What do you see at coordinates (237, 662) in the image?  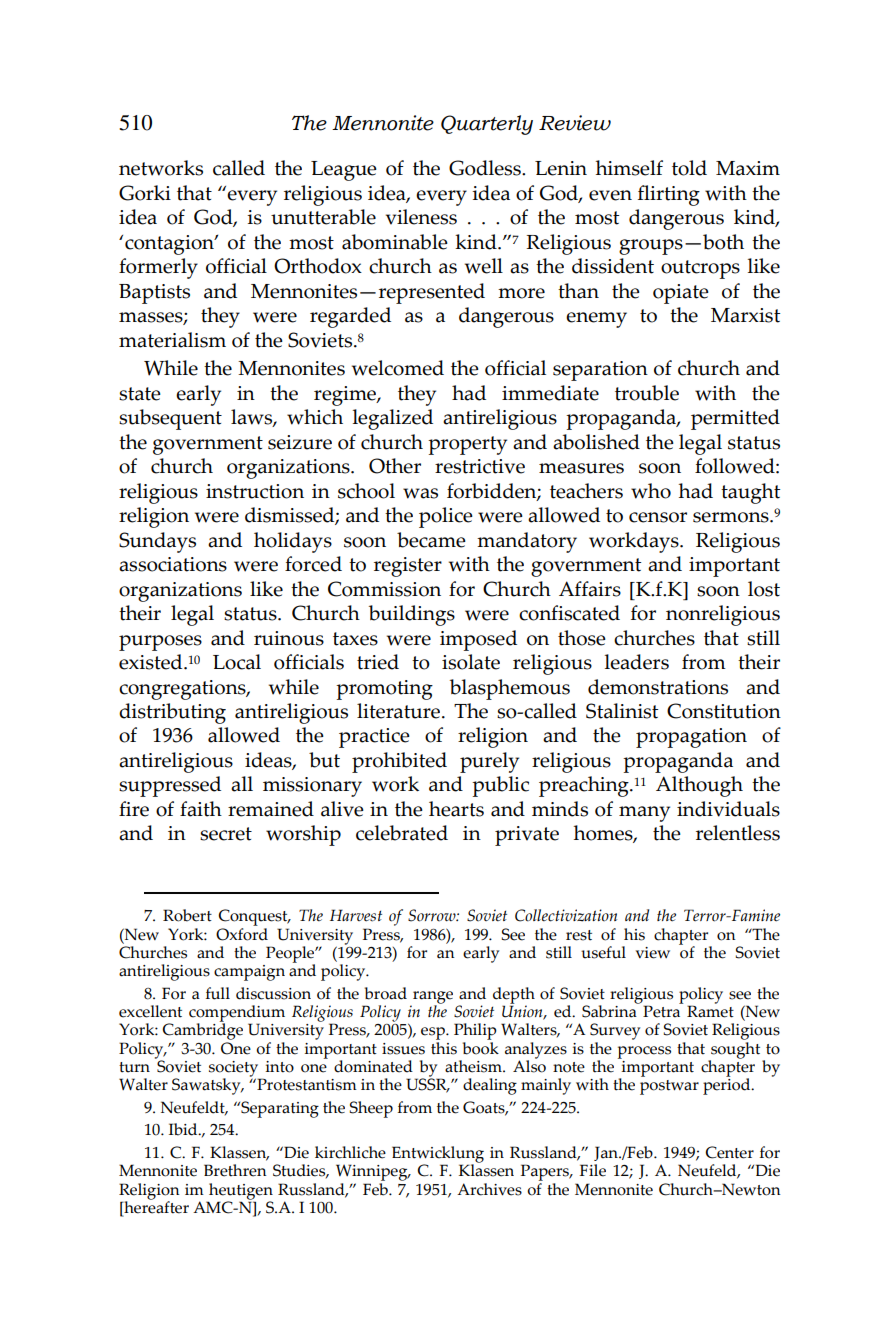 I see `Local` at bounding box center [237, 662].
